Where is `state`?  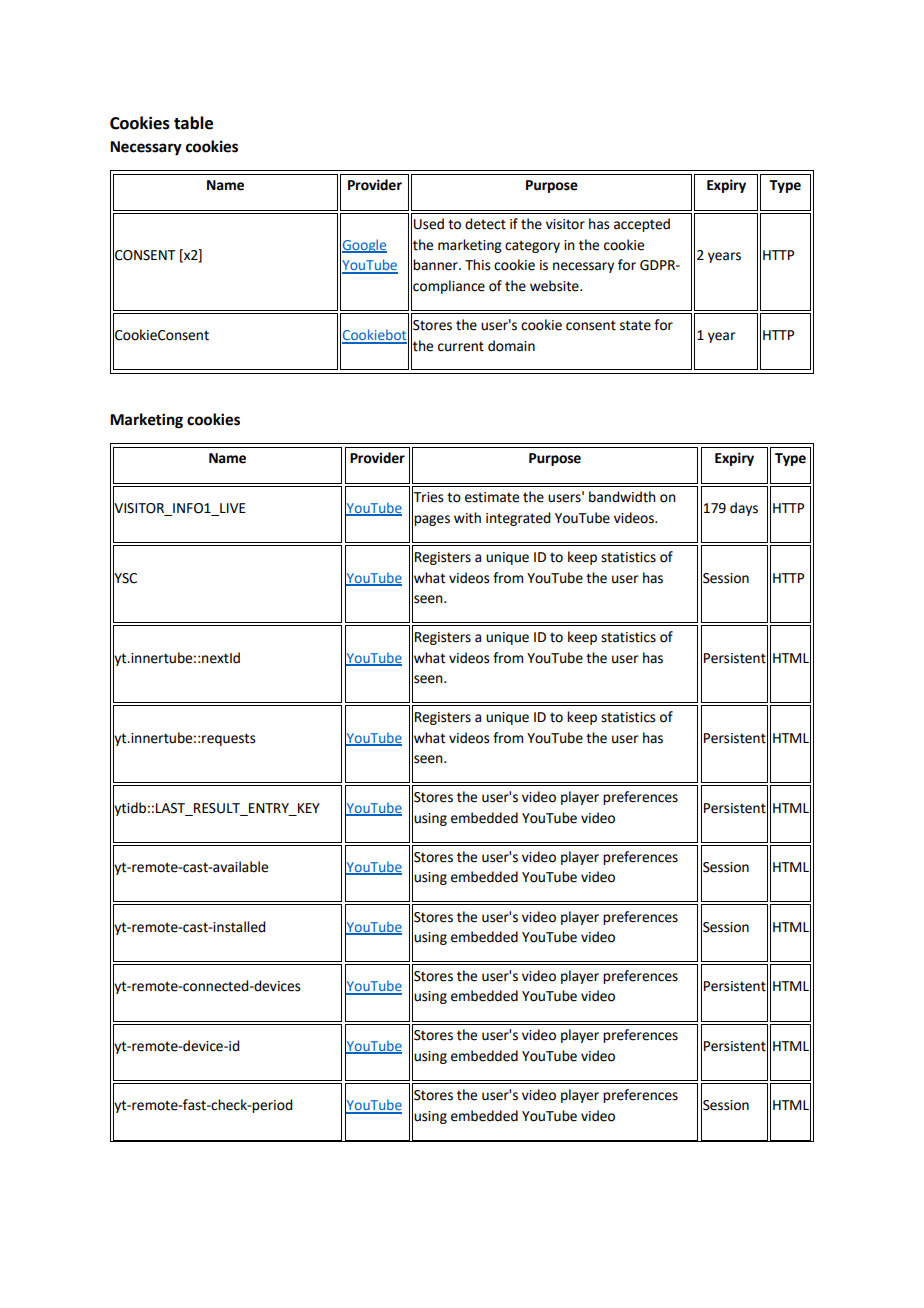
state is located at coordinates (635, 325).
